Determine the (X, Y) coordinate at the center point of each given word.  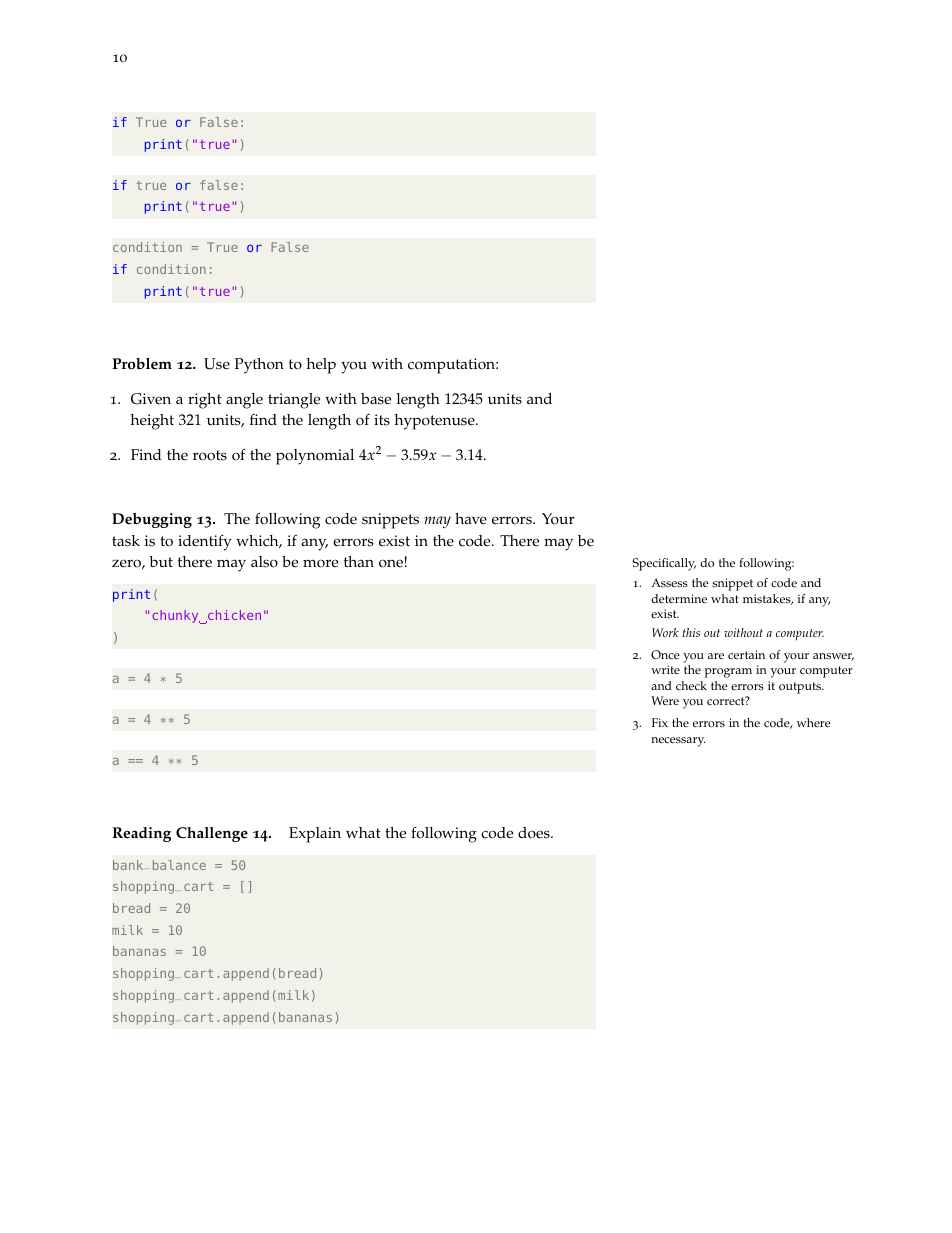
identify (205, 542)
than (359, 561)
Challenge (212, 834)
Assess (669, 583)
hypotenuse (436, 422)
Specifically (664, 564)
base (376, 399)
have (471, 519)
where (814, 722)
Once (665, 655)
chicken (233, 616)
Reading (141, 834)
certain (746, 655)
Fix (660, 722)
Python (259, 366)
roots (210, 455)
